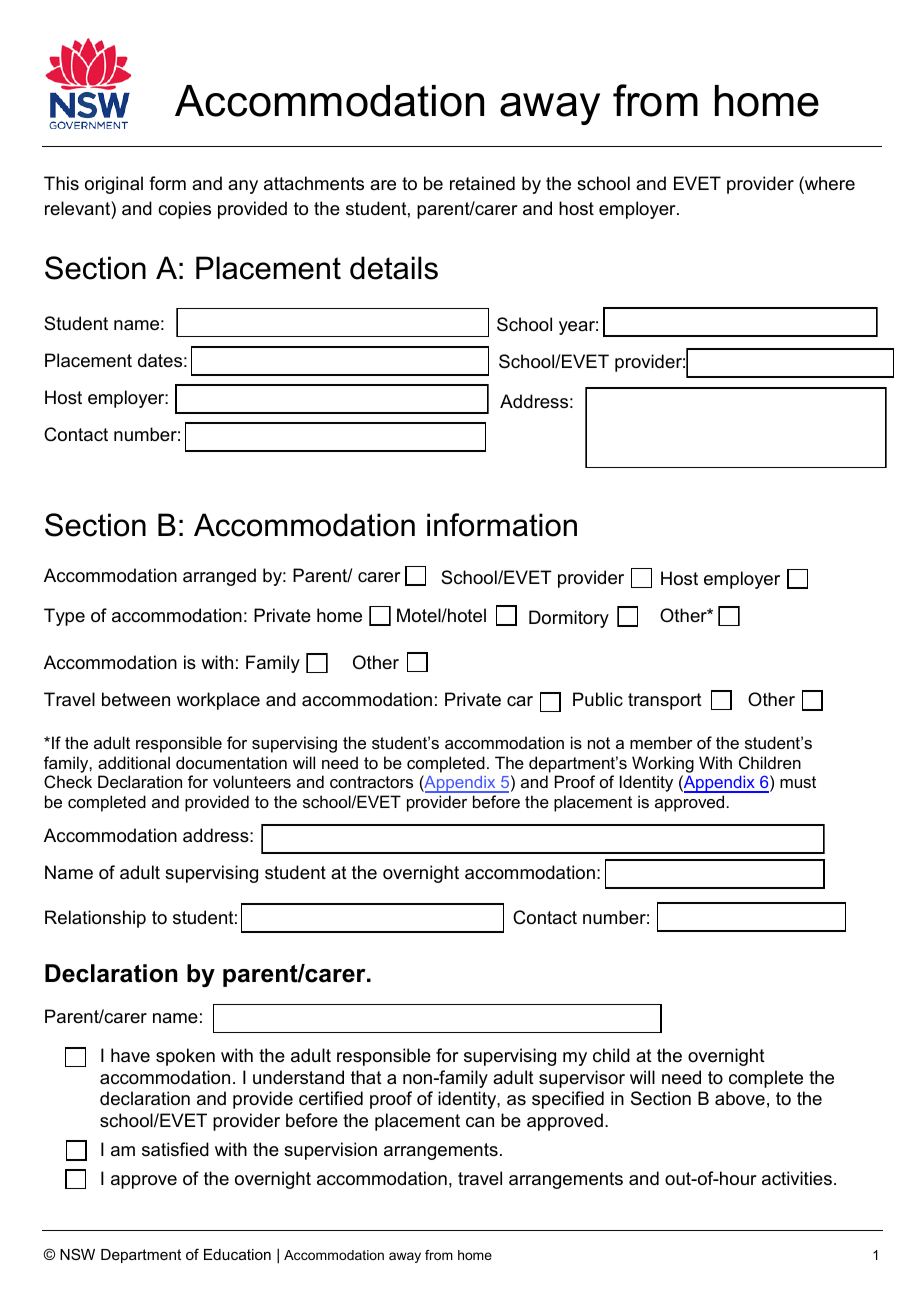  What do you see at coordinates (219, 577) in the screenshot?
I see `arranged` at bounding box center [219, 577].
